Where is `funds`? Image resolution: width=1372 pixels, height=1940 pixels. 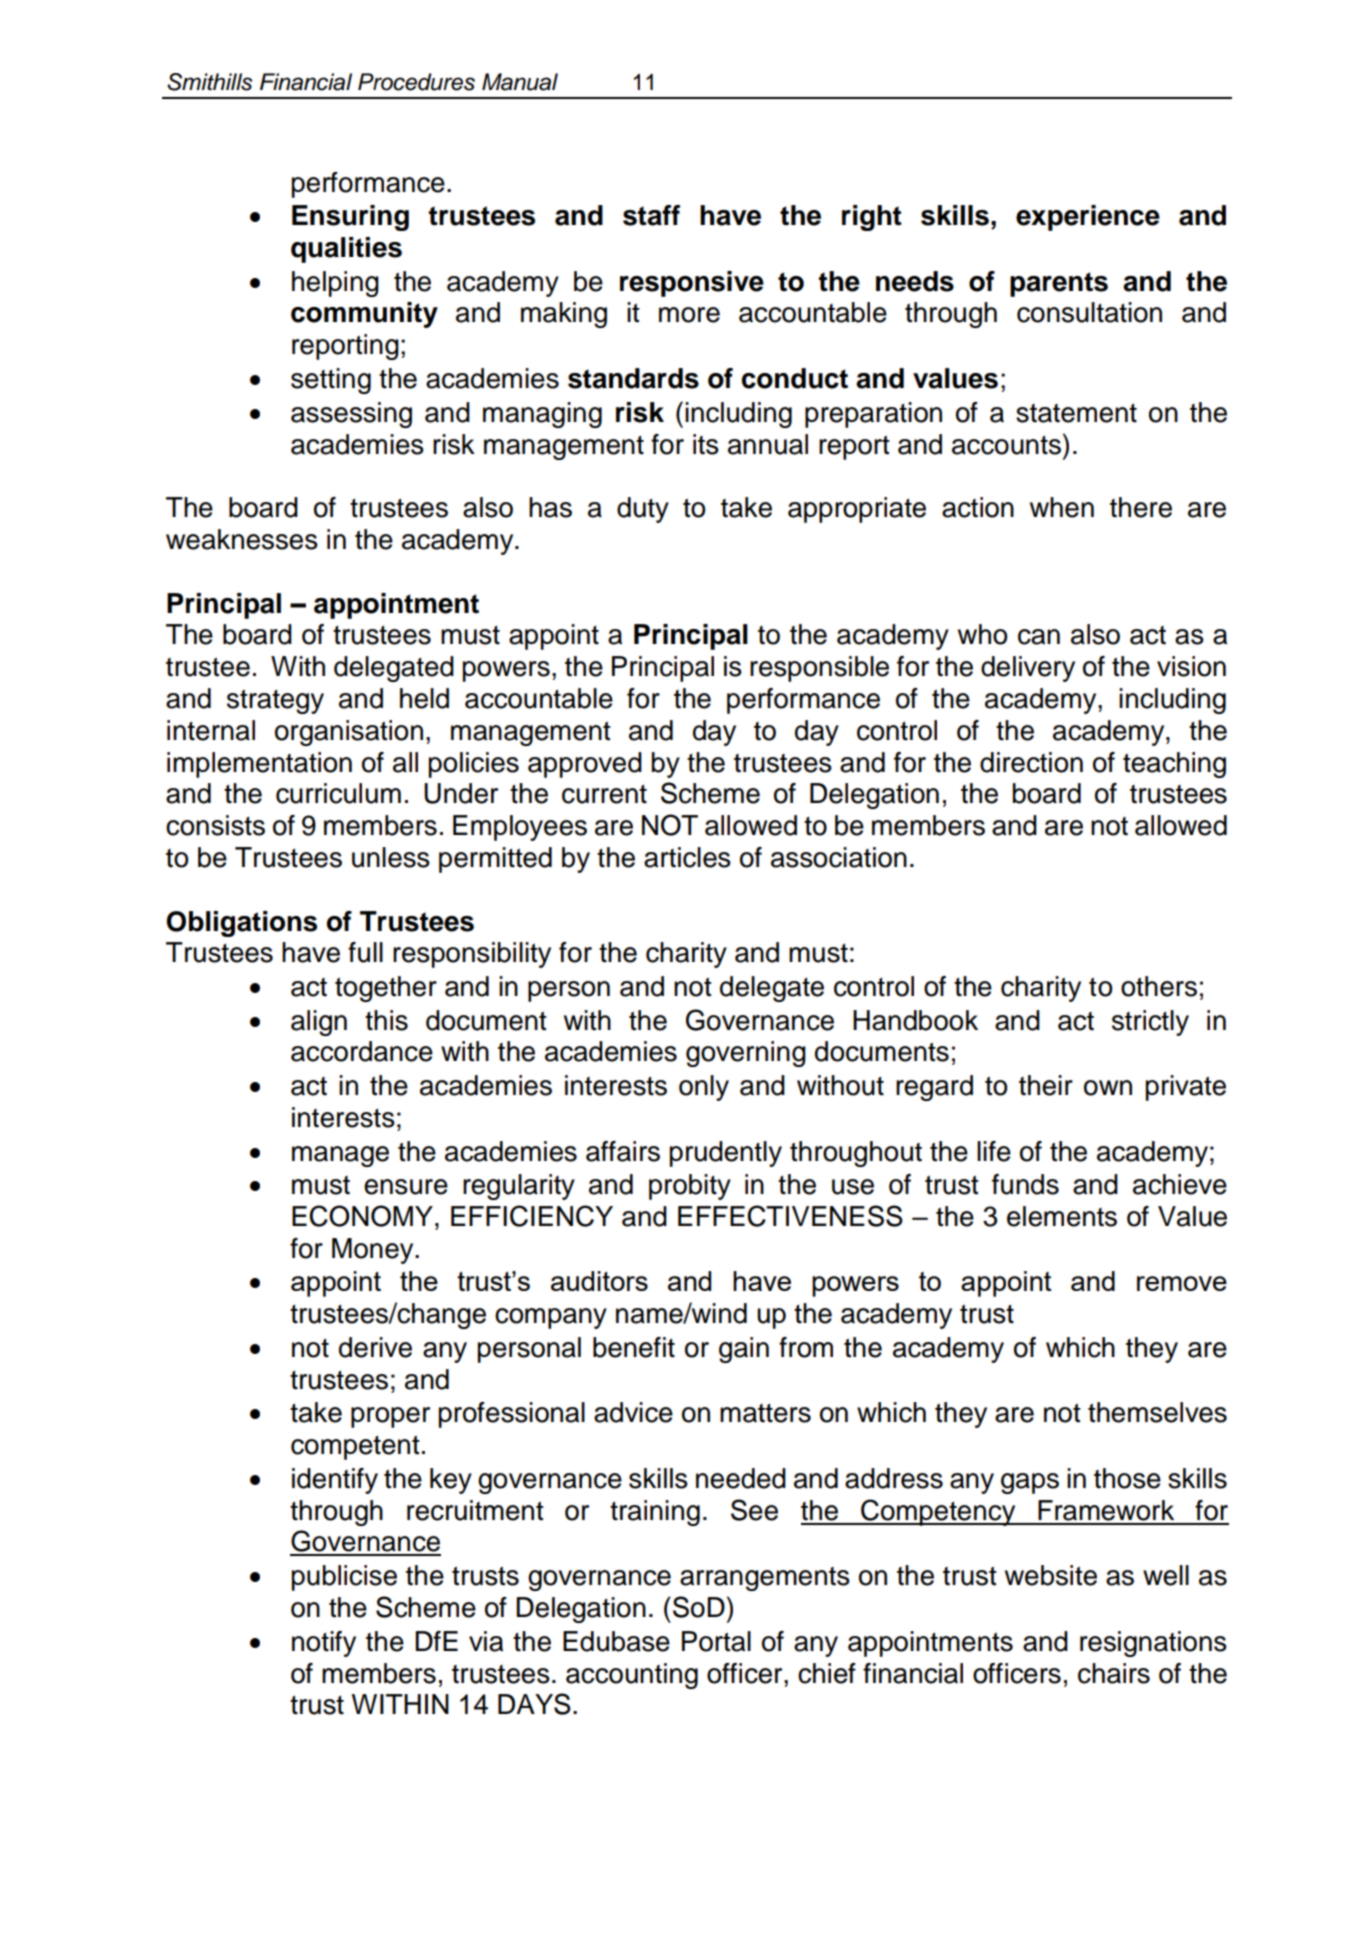 funds is located at coordinates (1025, 1184).
